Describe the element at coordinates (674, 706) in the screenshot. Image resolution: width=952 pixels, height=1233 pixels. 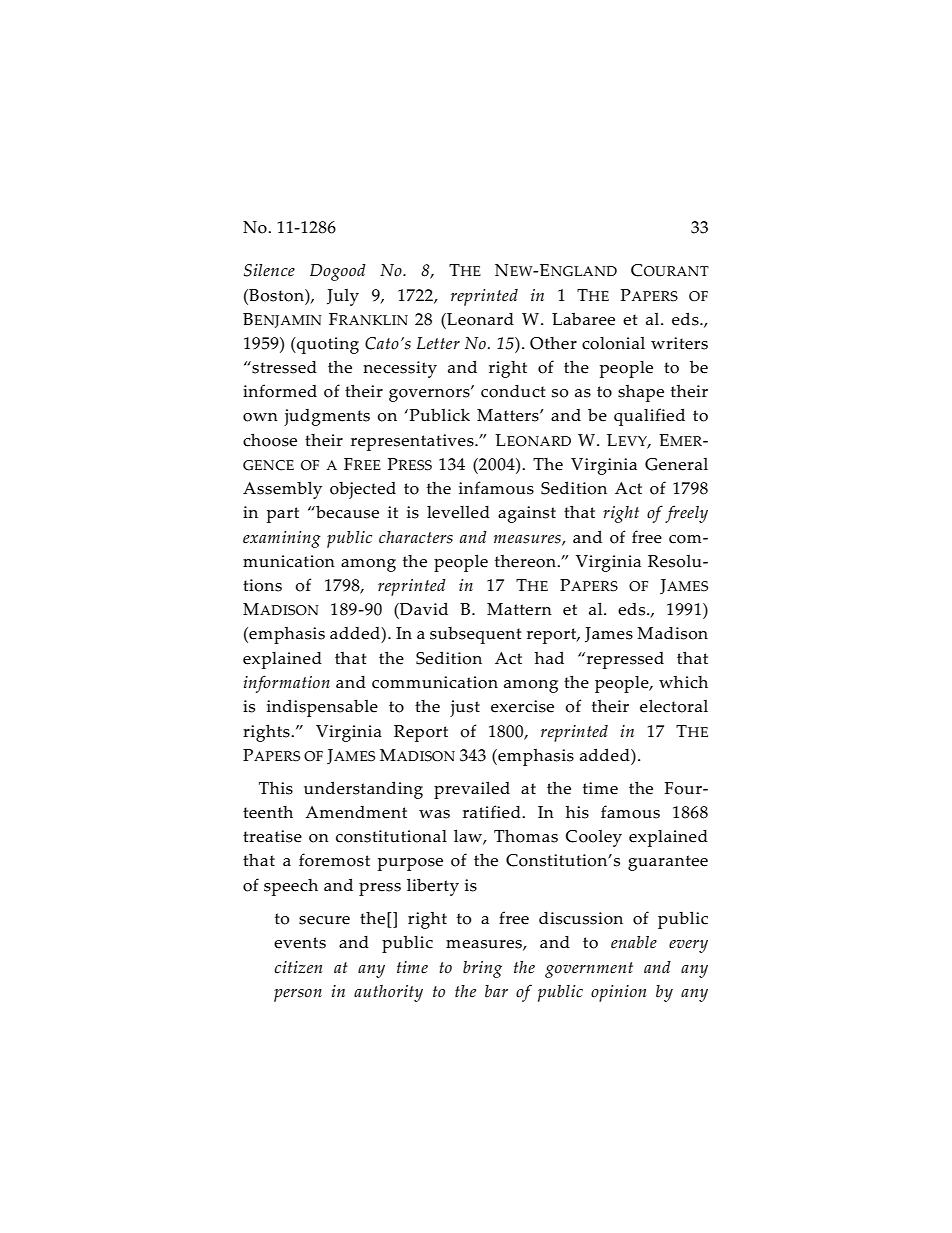
I see `electoral` at that location.
